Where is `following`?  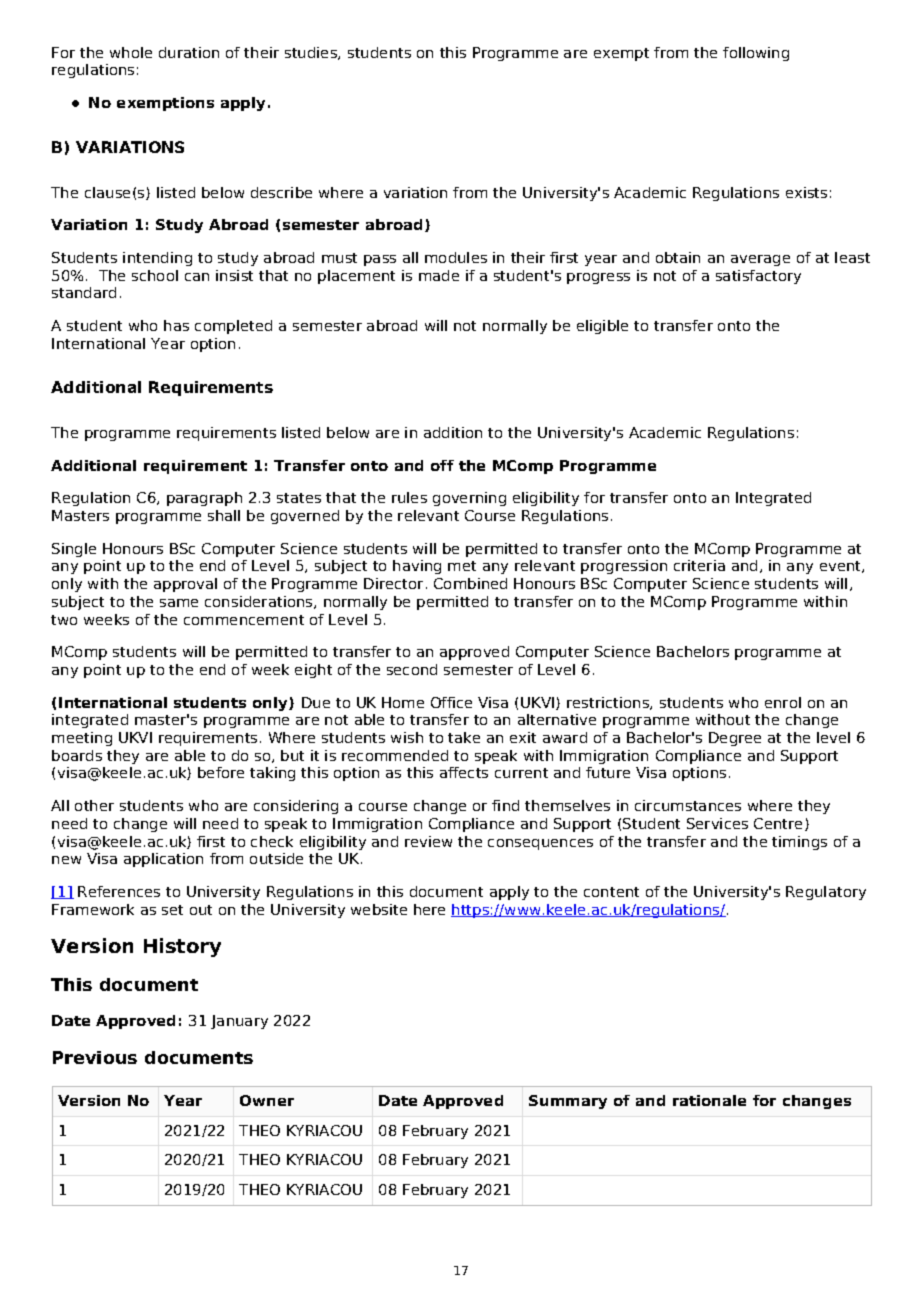 following is located at coordinates (756, 54).
